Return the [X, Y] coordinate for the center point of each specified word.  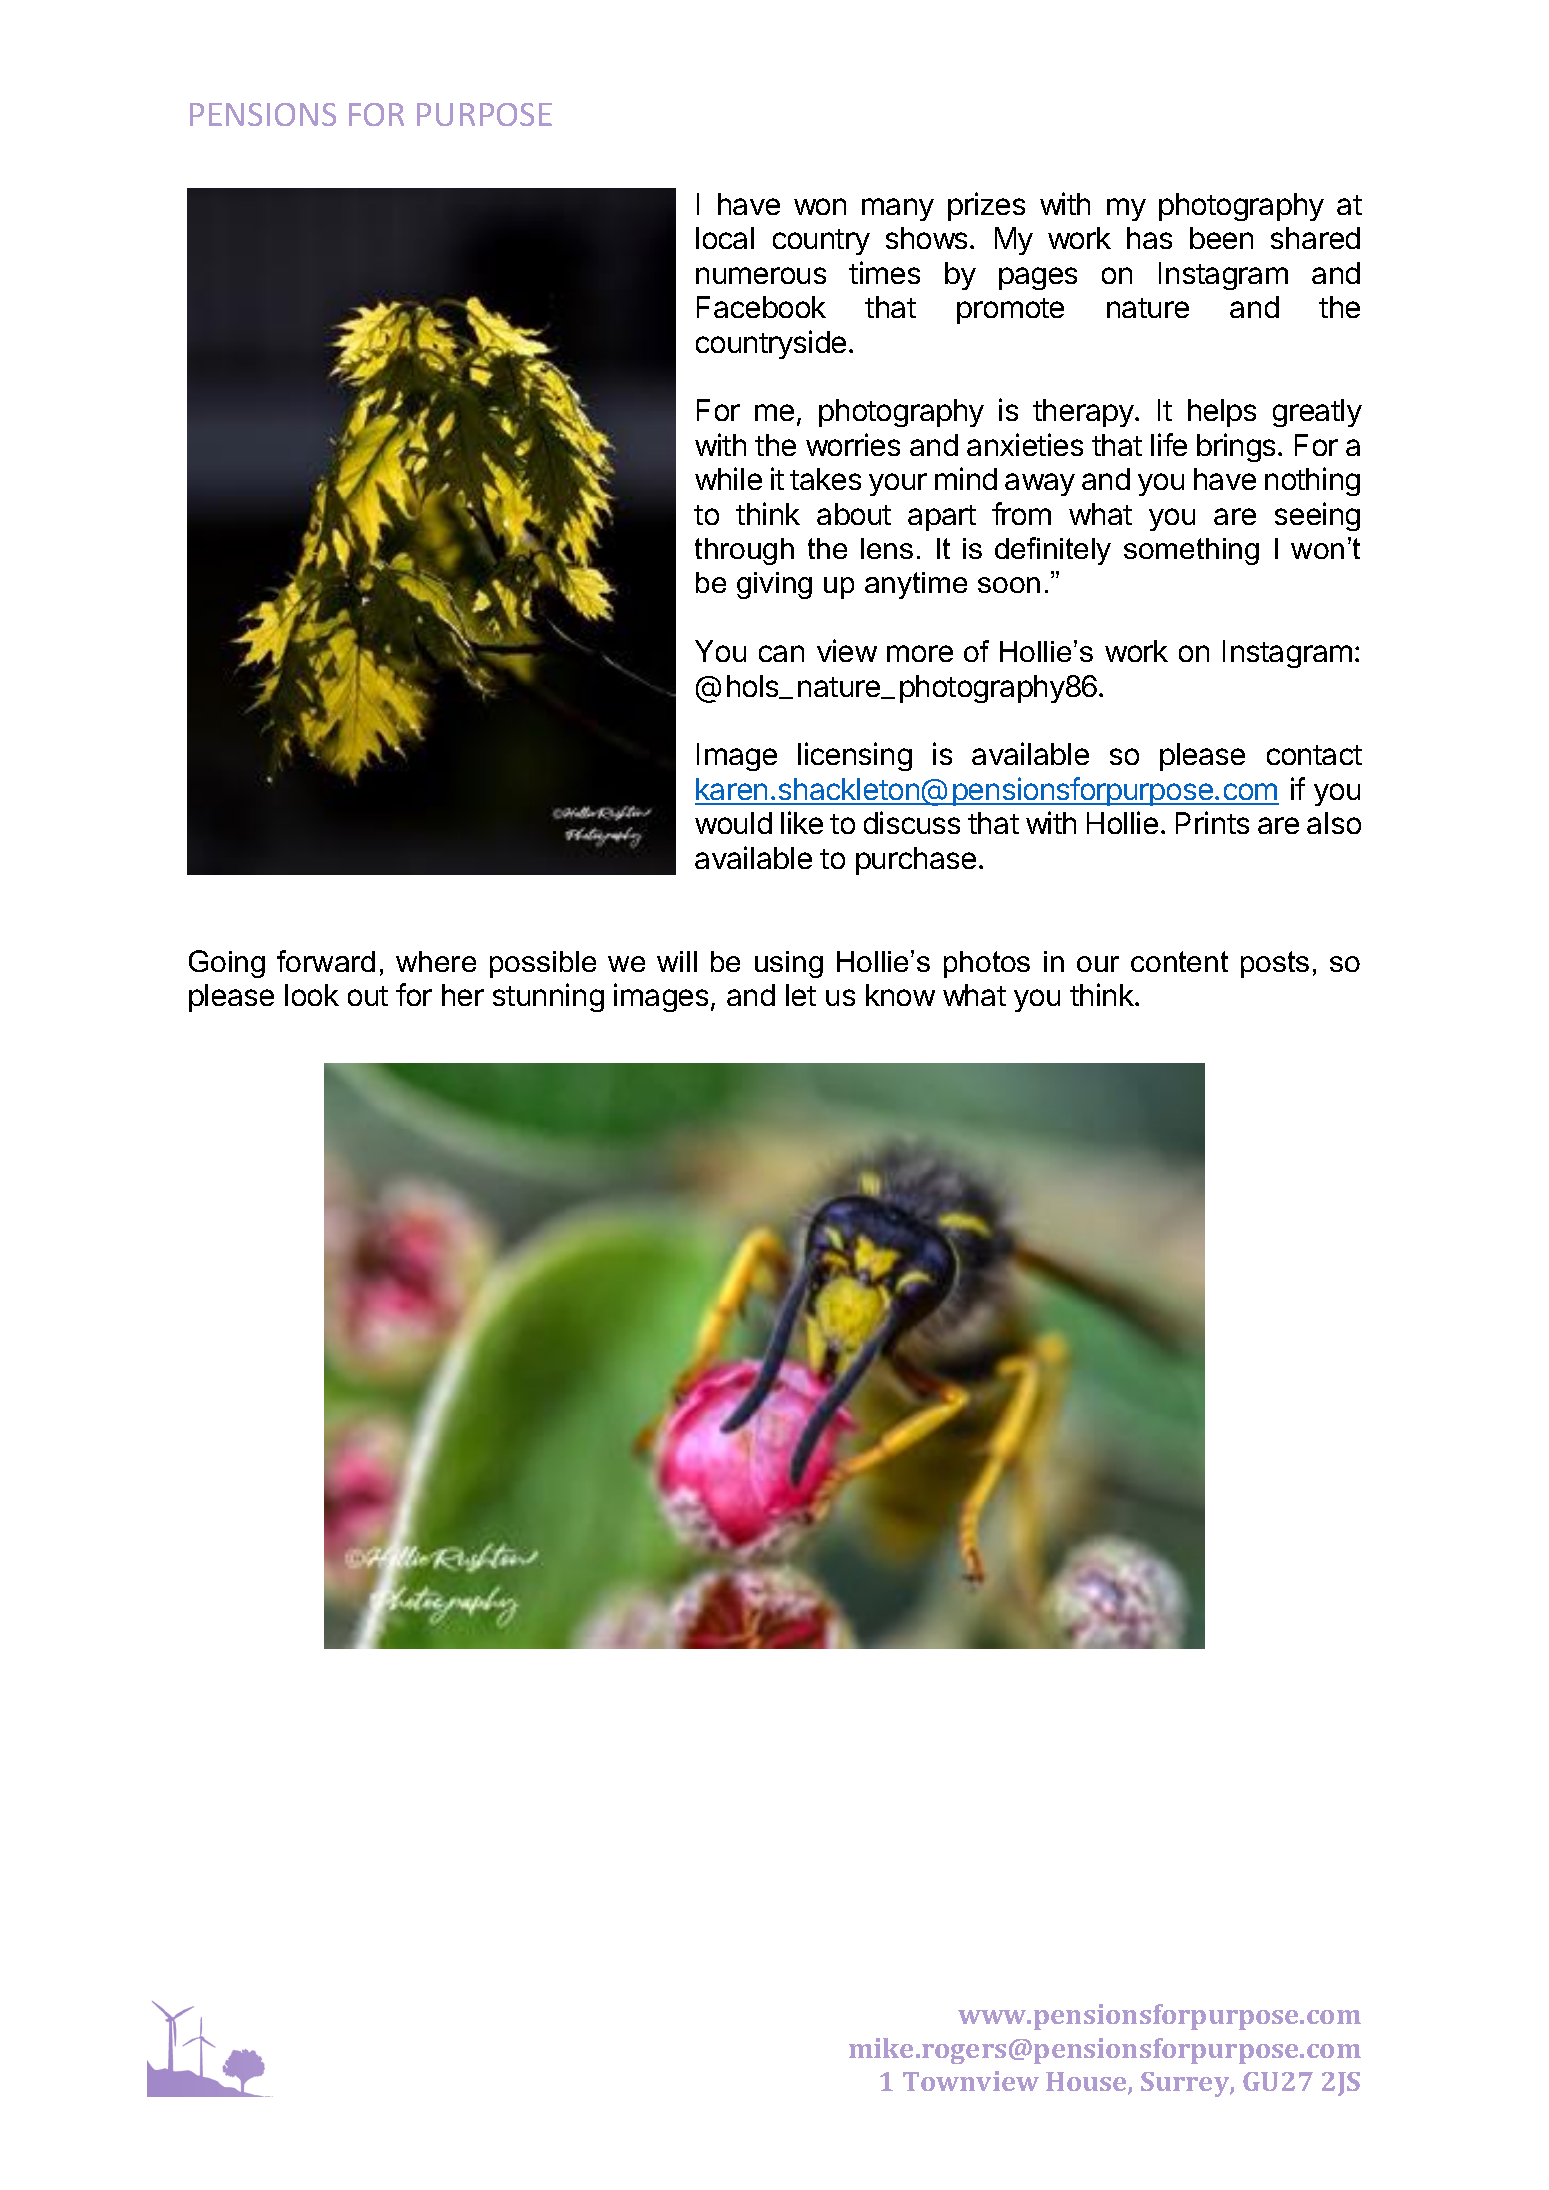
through [744, 551]
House [1087, 2083]
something [1191, 551]
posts [1275, 964]
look [312, 995]
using [789, 964]
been [1221, 238]
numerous [761, 275]
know [900, 995]
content [1179, 961]
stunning [548, 997]
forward [326, 961]
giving [774, 585]
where [436, 961]
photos [987, 964]
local [725, 238]
